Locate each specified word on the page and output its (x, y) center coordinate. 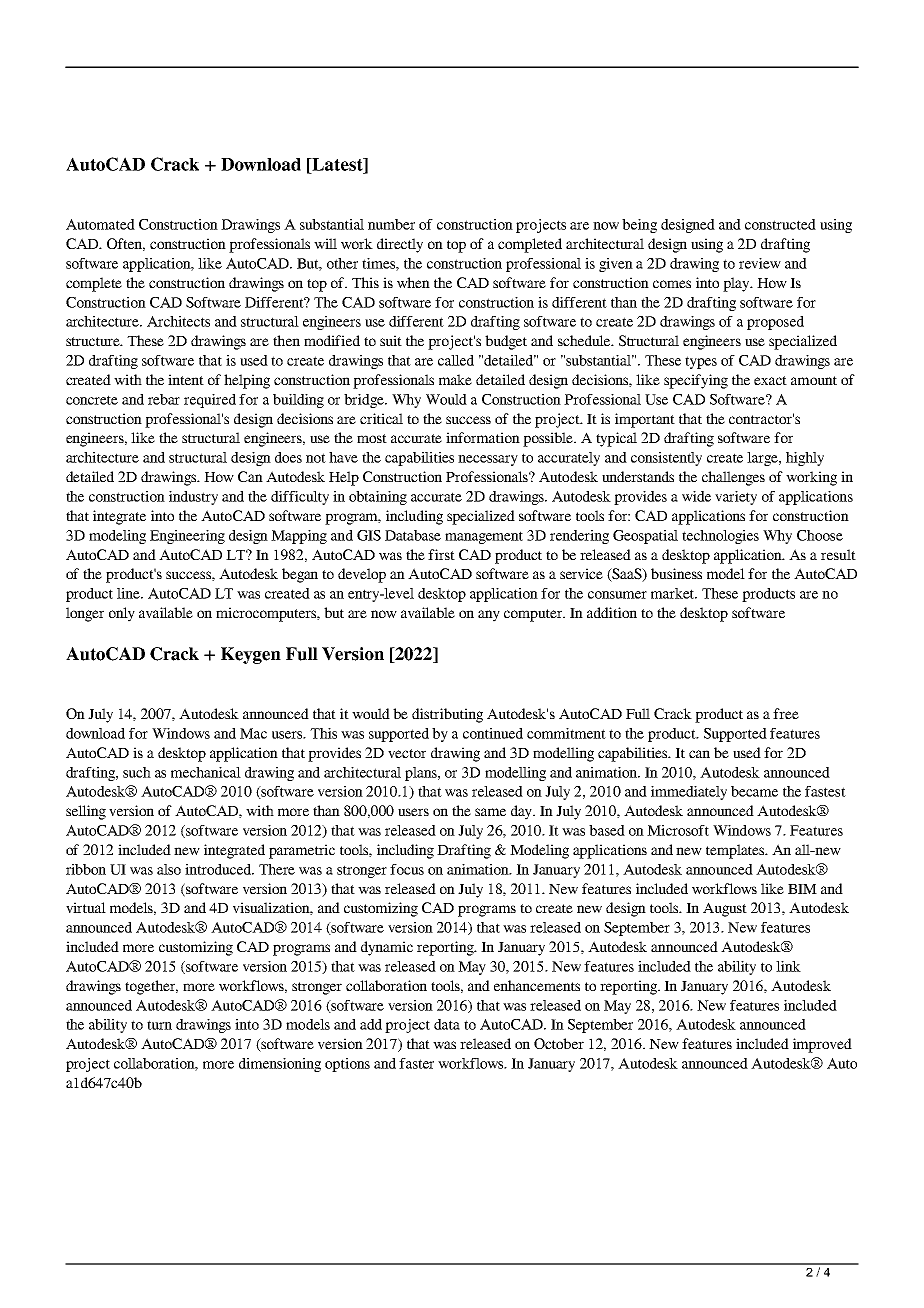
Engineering (187, 537)
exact (770, 380)
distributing (447, 715)
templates (736, 851)
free (786, 713)
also (169, 869)
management (484, 537)
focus (407, 869)
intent (186, 379)
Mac (253, 733)
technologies (720, 537)
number (391, 224)
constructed (780, 224)
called (456, 360)
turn (159, 1025)
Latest (337, 164)
